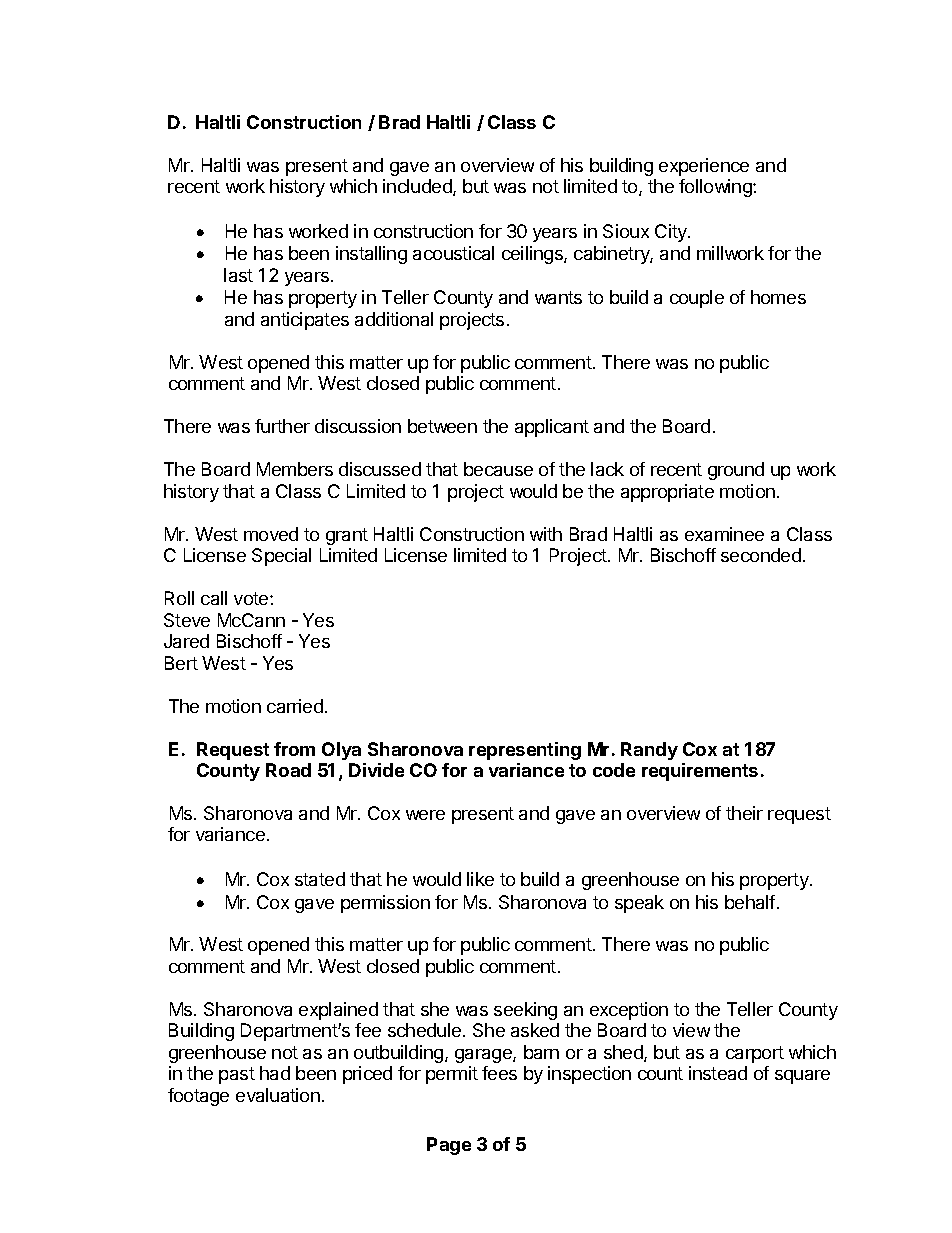  What do you see at coordinates (499, 1073) in the screenshot?
I see `fees` at bounding box center [499, 1073].
